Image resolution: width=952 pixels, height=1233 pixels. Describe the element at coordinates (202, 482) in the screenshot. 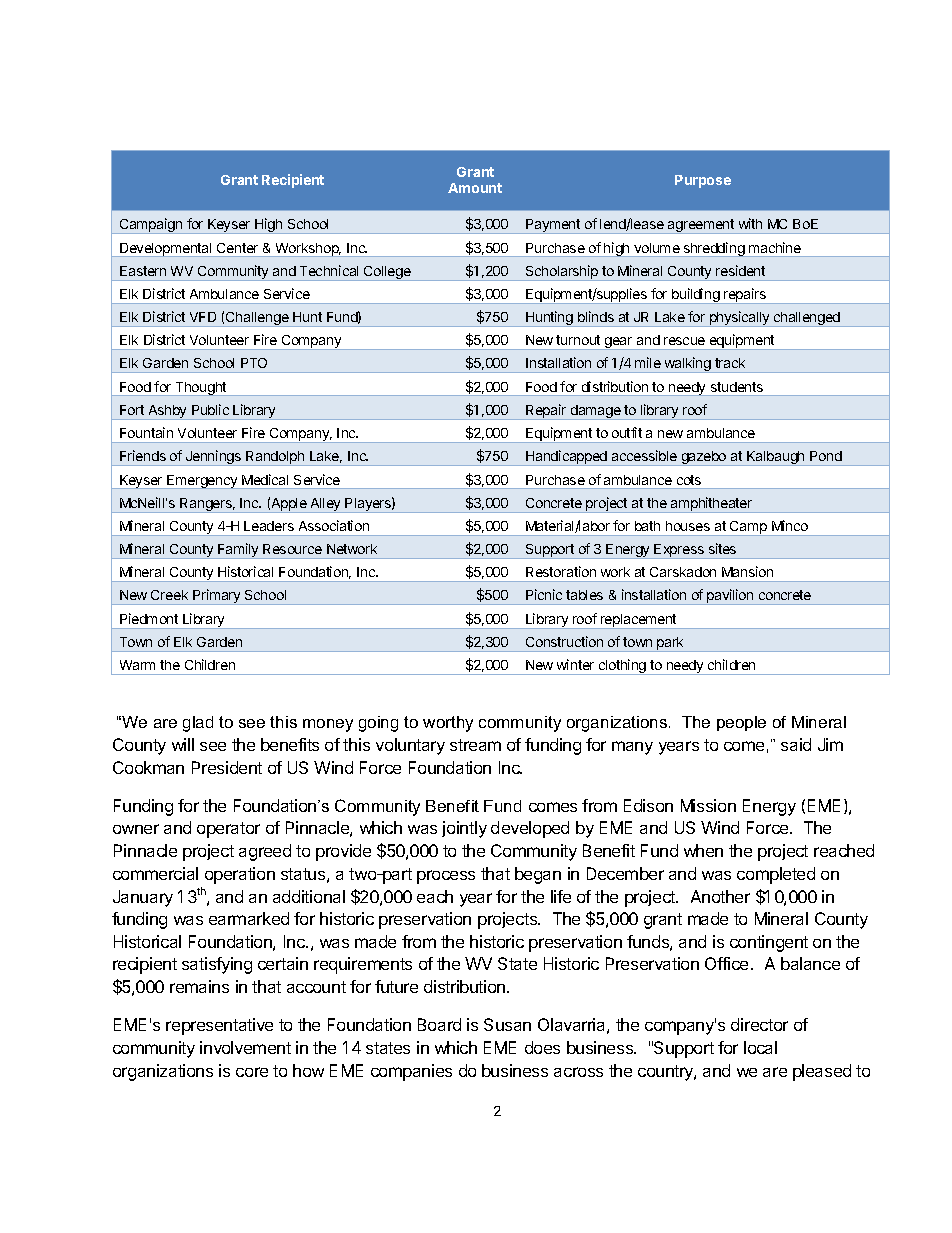

I see `Emergency` at that location.
